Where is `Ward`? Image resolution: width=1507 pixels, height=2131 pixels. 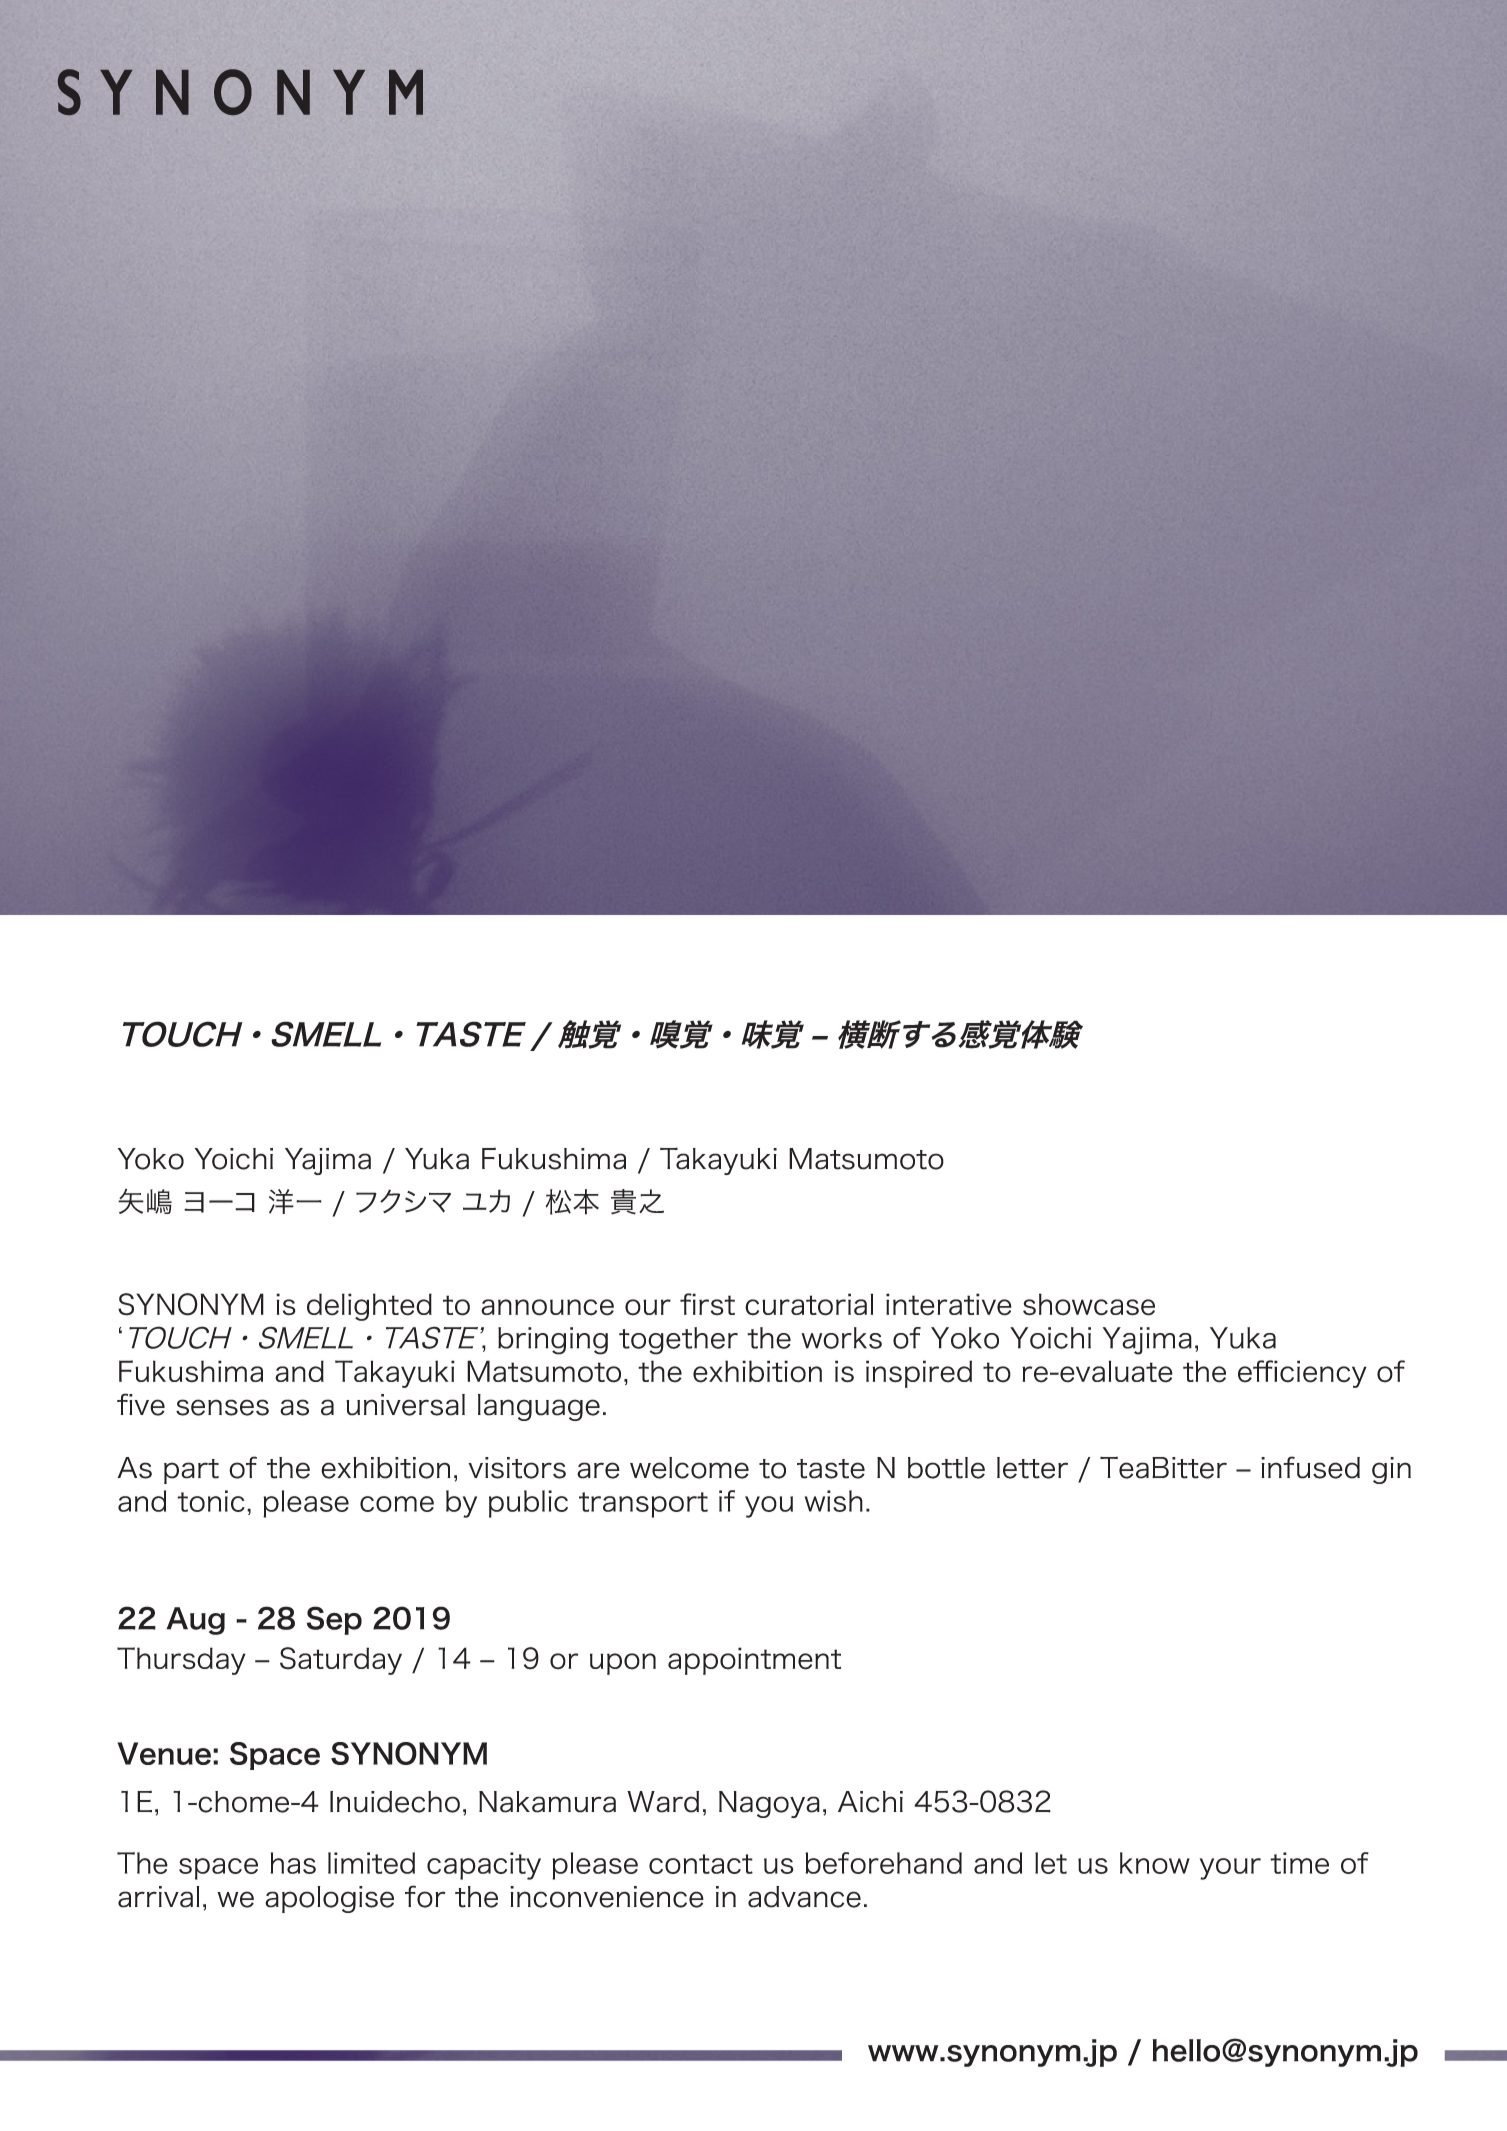
Ward is located at coordinates (663, 1802).
